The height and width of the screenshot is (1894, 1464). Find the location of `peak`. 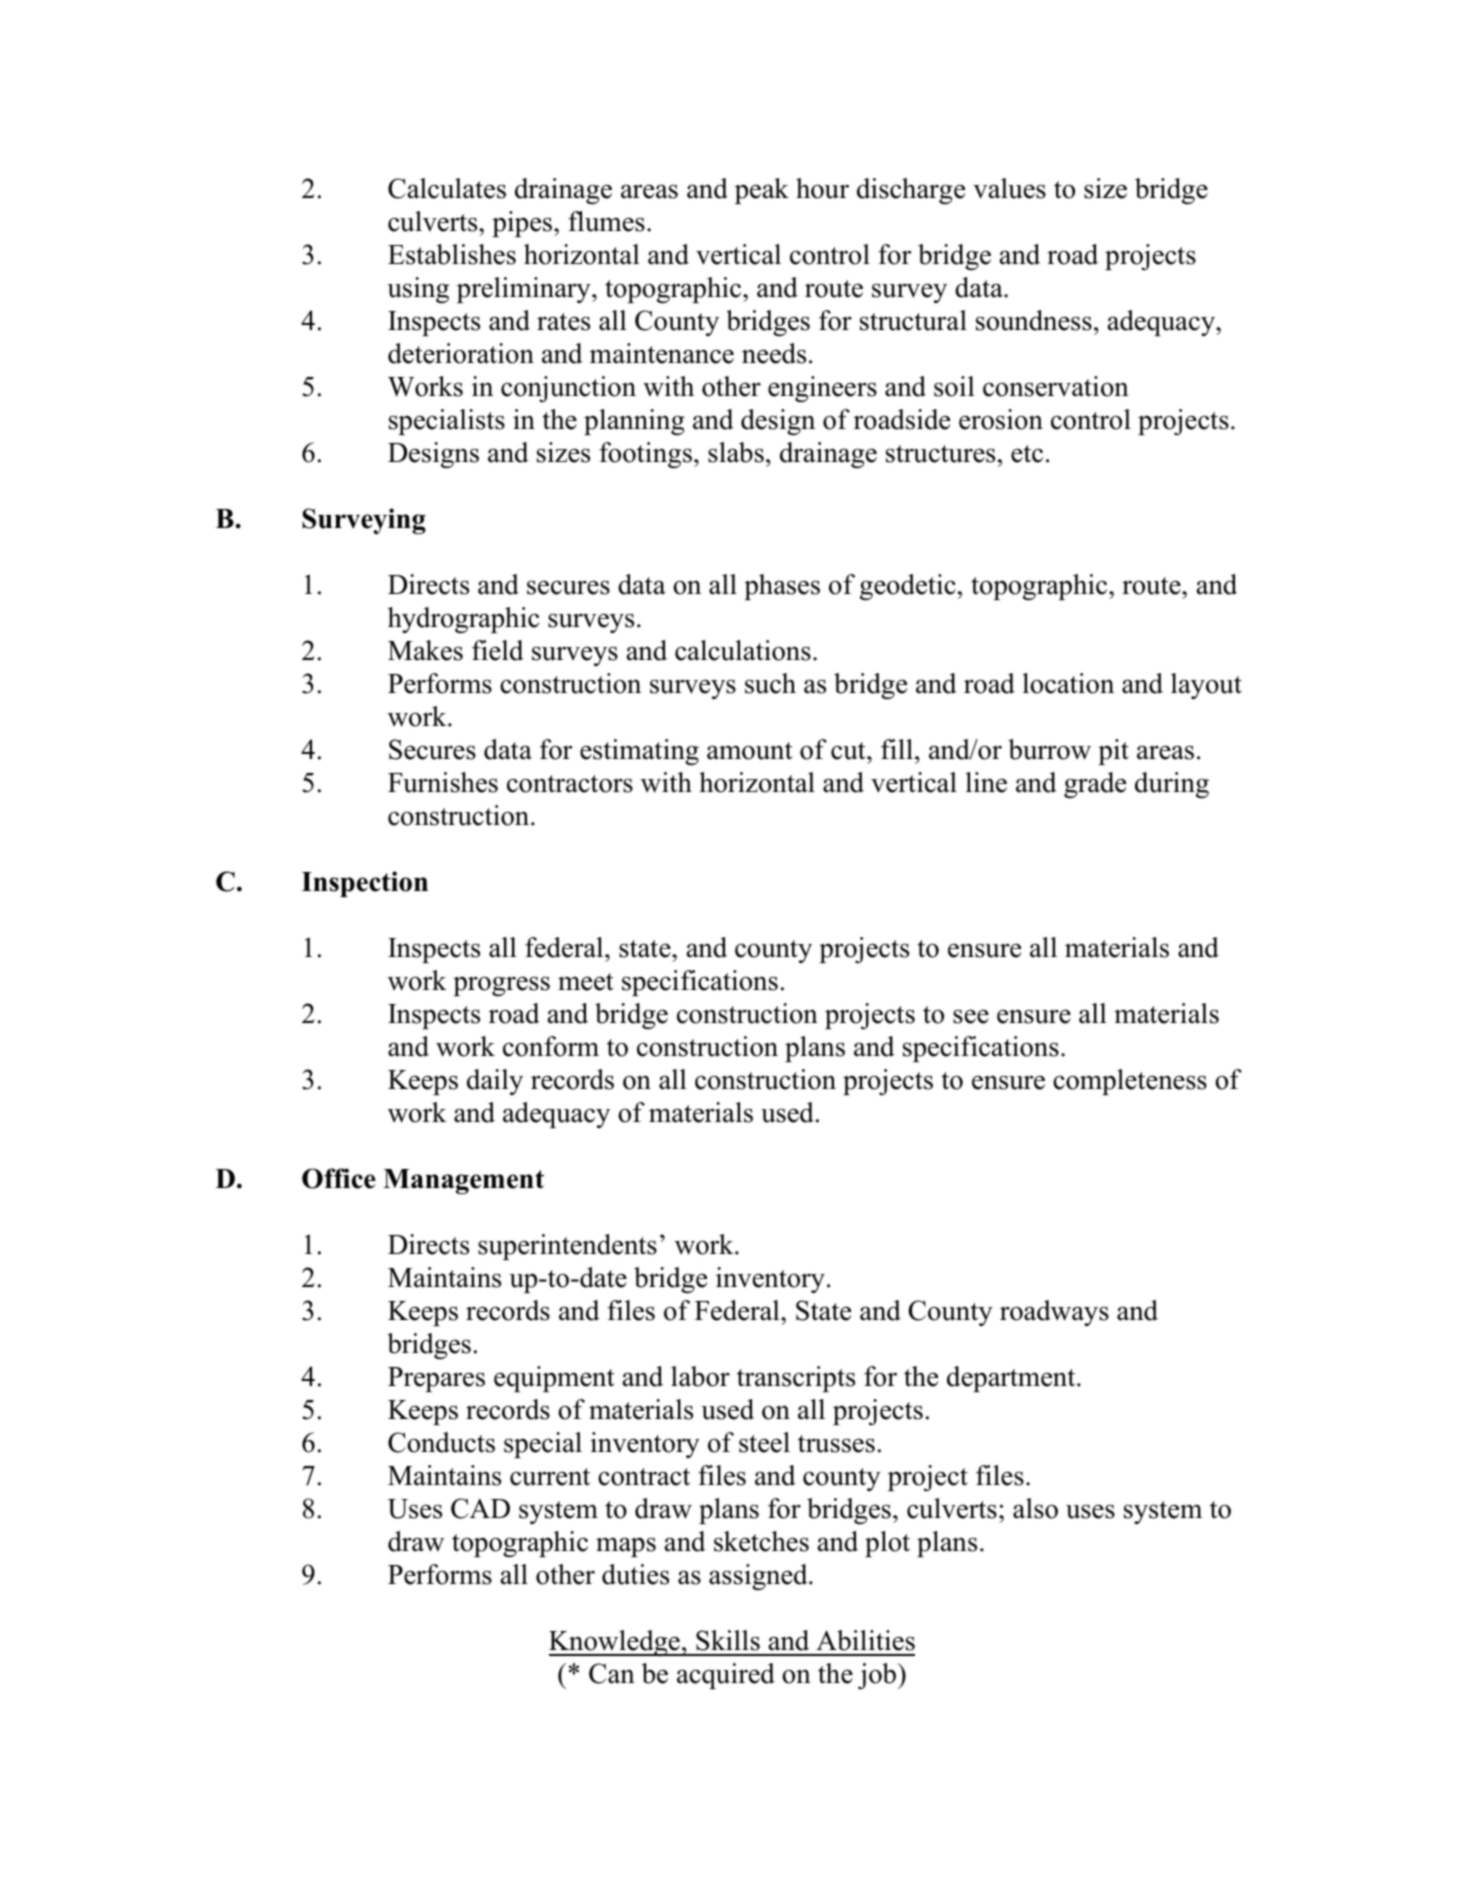

peak is located at coordinates (762, 191).
